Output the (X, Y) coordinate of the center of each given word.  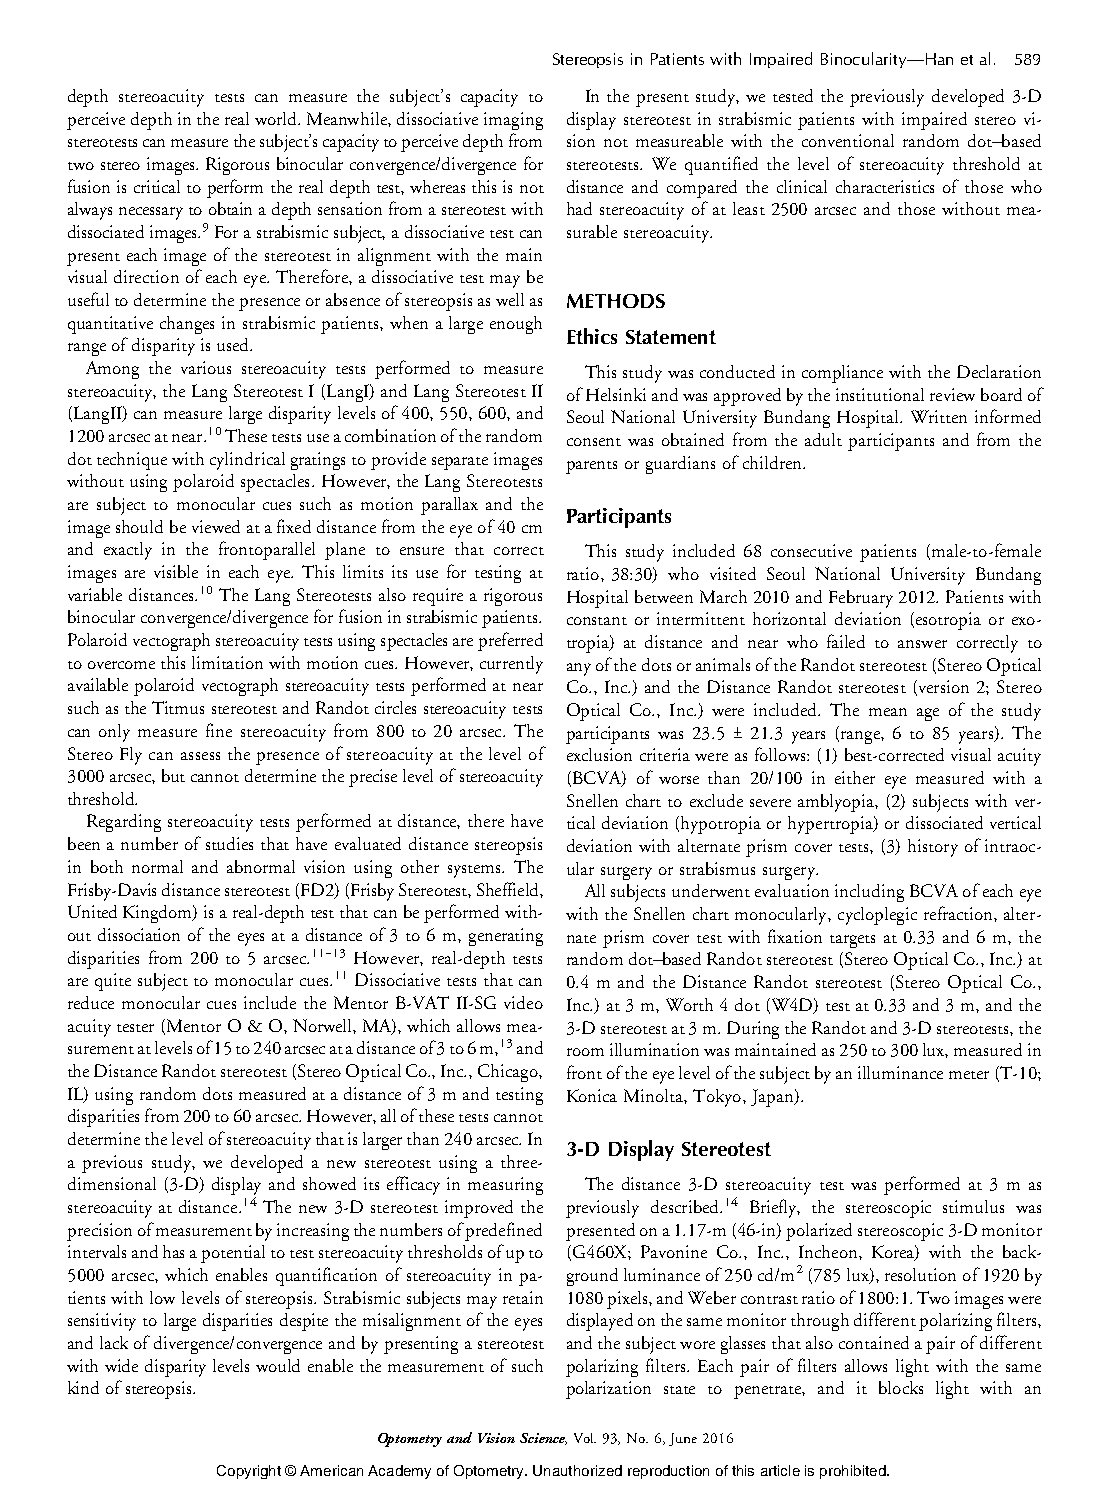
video (523, 1002)
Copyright (249, 1472)
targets (852, 941)
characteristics (885, 186)
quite (113, 982)
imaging (513, 121)
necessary (151, 213)
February (861, 599)
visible (176, 571)
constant (597, 621)
